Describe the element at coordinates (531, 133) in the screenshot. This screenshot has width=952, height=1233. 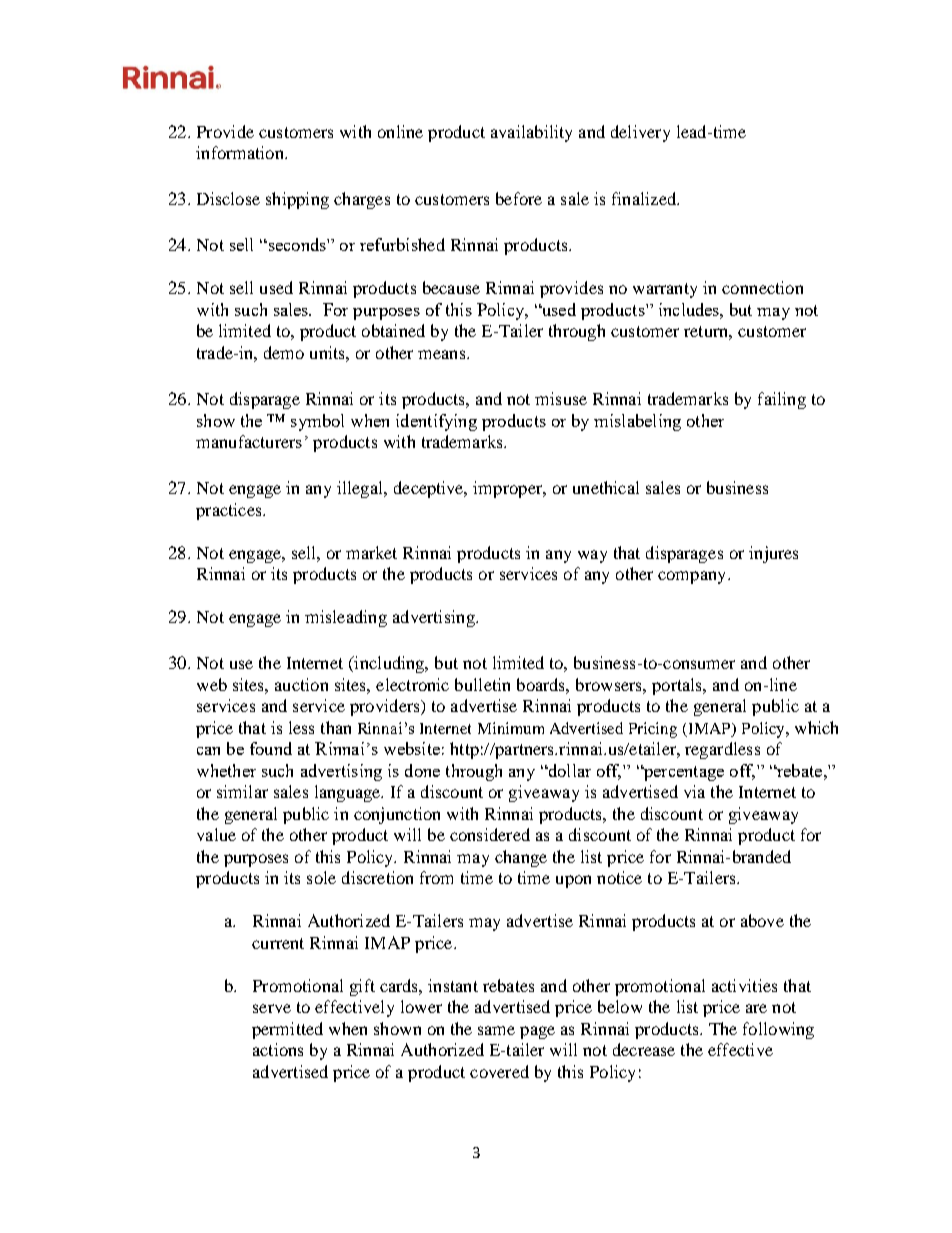
I see `availability` at that location.
